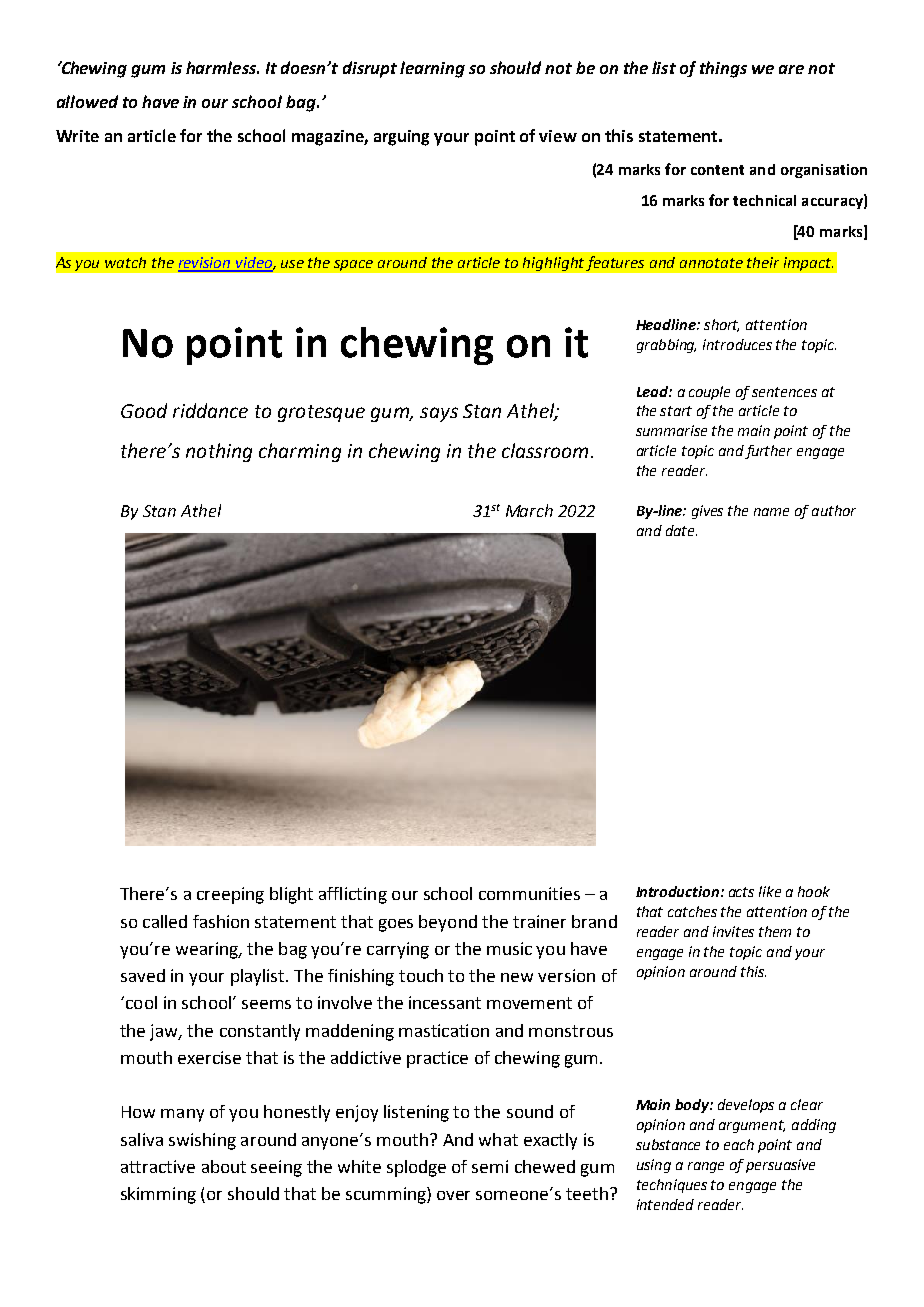 The width and height of the document is (924, 1307). What do you see at coordinates (439, 414) in the document?
I see `says` at bounding box center [439, 414].
